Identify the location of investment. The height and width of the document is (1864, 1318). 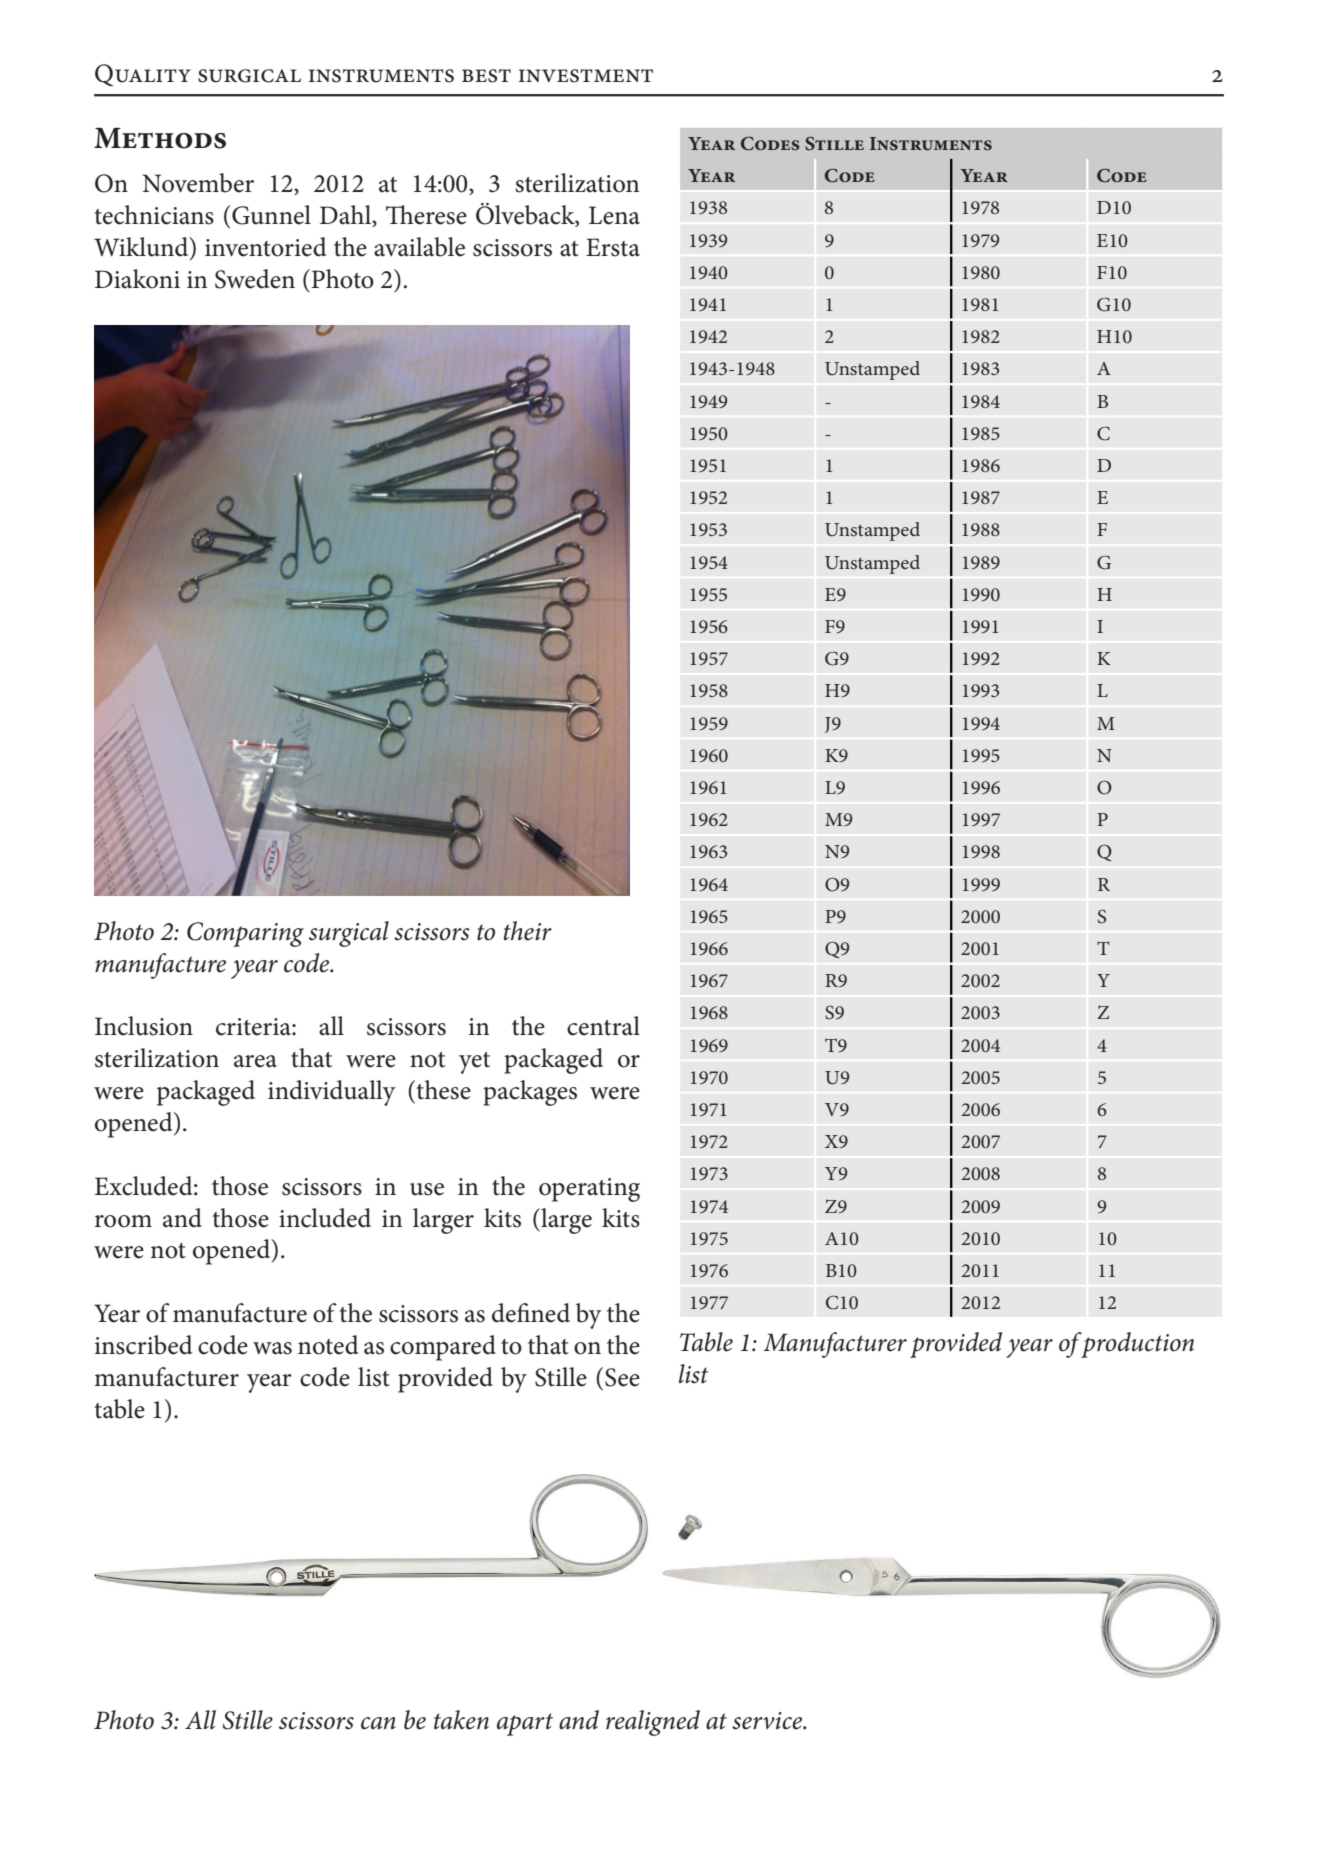
(585, 76).
